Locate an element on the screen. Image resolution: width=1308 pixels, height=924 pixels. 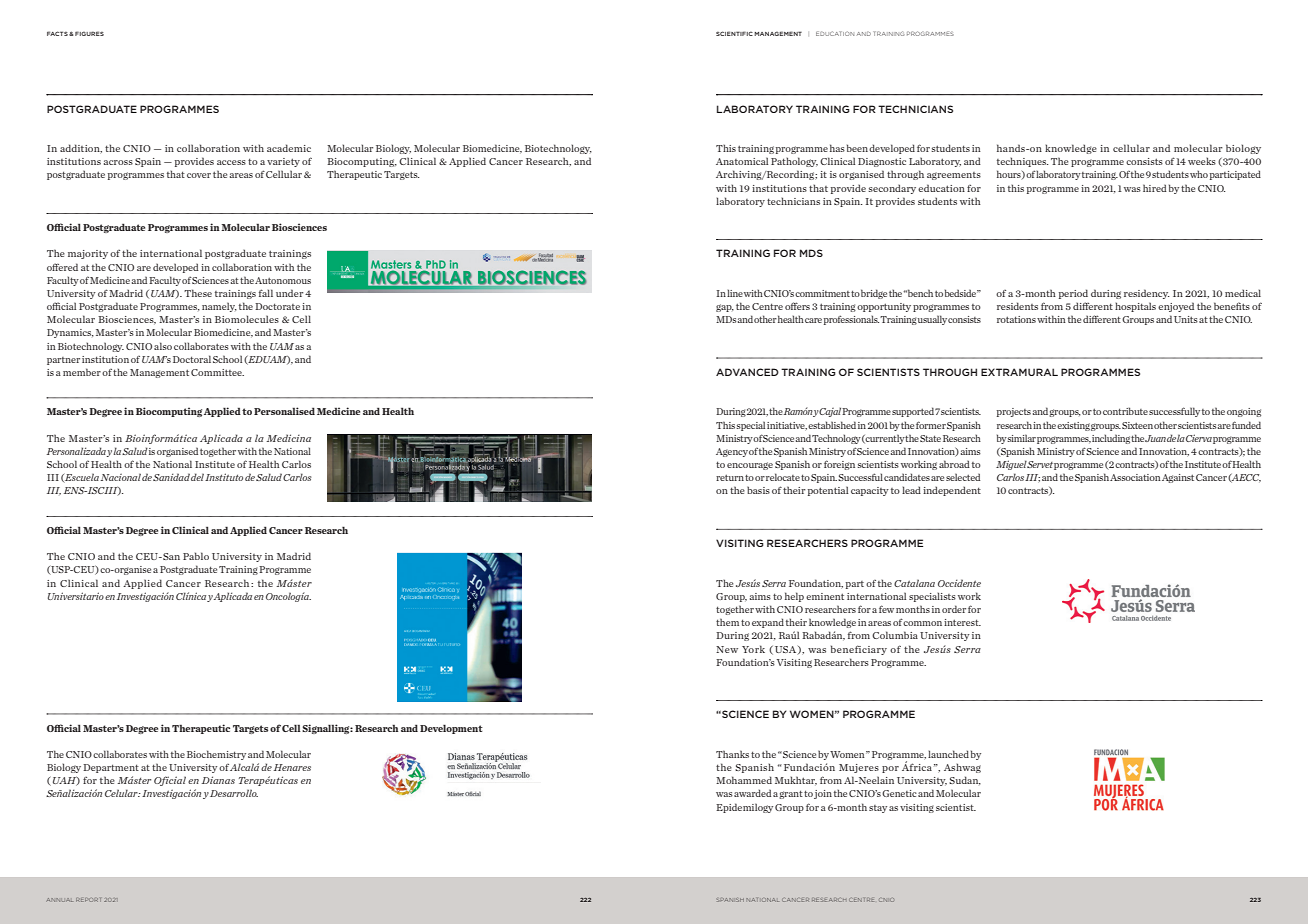
return is located at coordinates (730, 477).
